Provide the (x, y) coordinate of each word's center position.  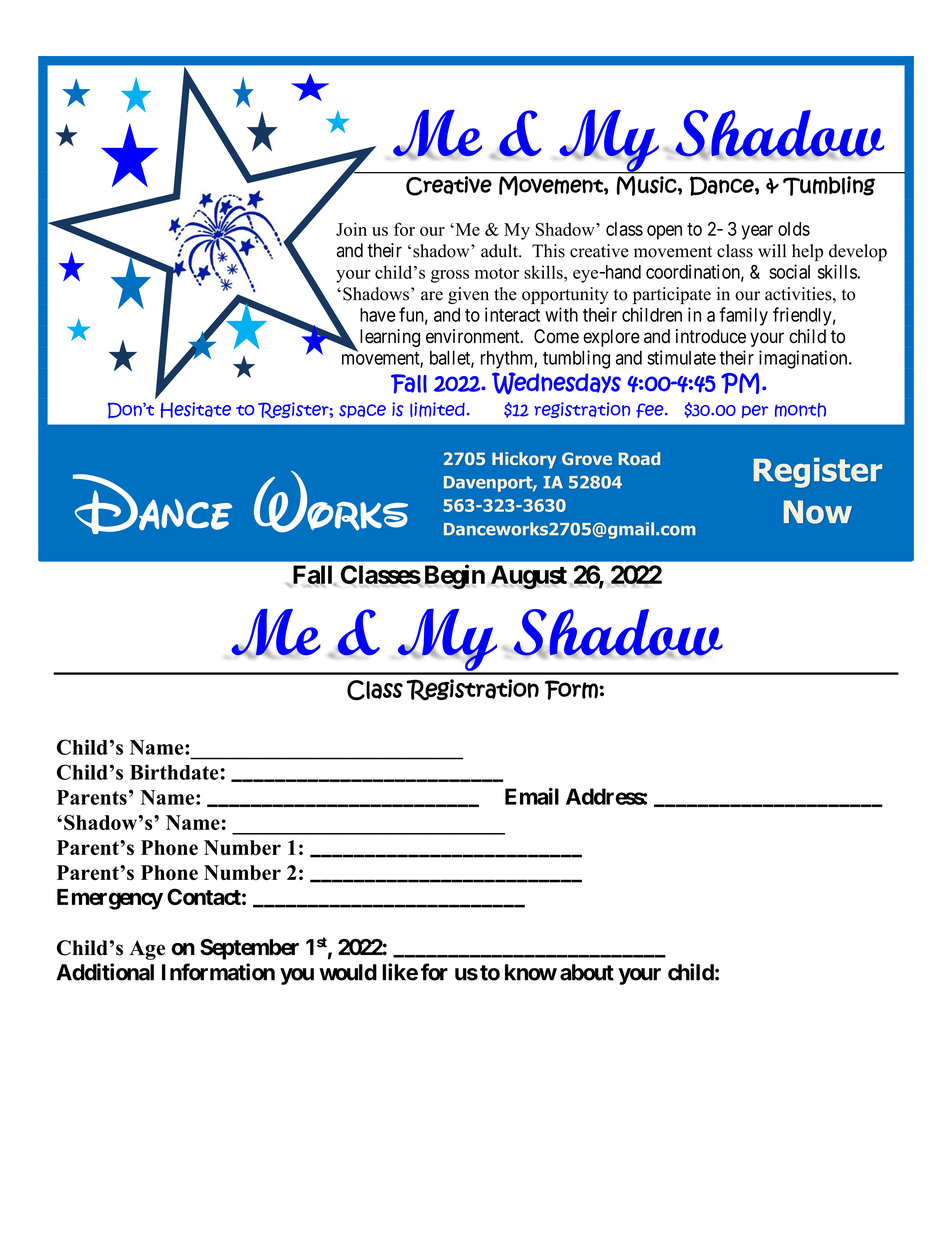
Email (532, 796)
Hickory (524, 460)
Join (351, 229)
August (529, 577)
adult (500, 251)
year (757, 232)
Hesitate (195, 410)
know (531, 972)
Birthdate (174, 772)
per (755, 411)
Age (147, 950)
